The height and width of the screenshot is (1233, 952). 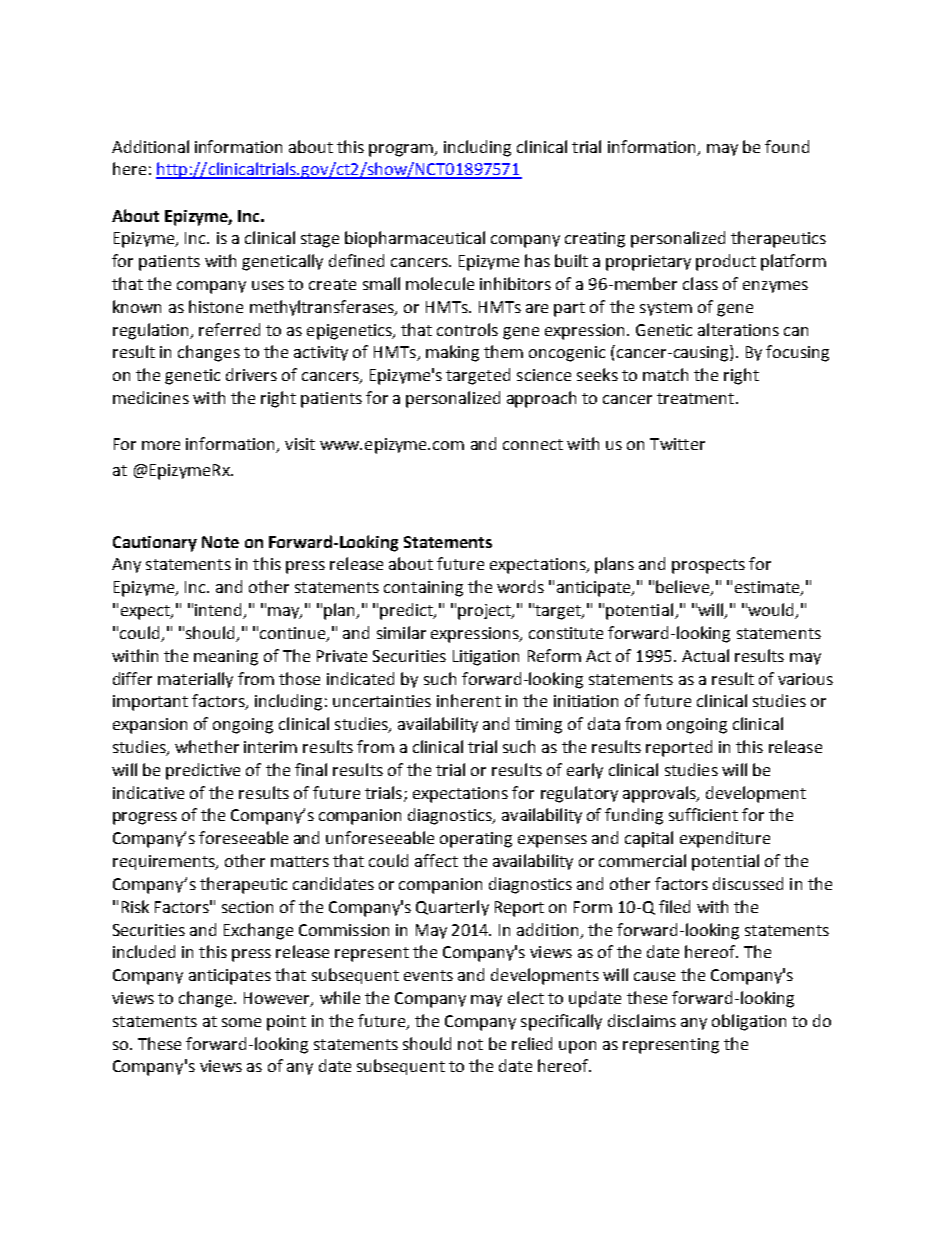 What do you see at coordinates (241, 1022) in the screenshot?
I see `some` at bounding box center [241, 1022].
